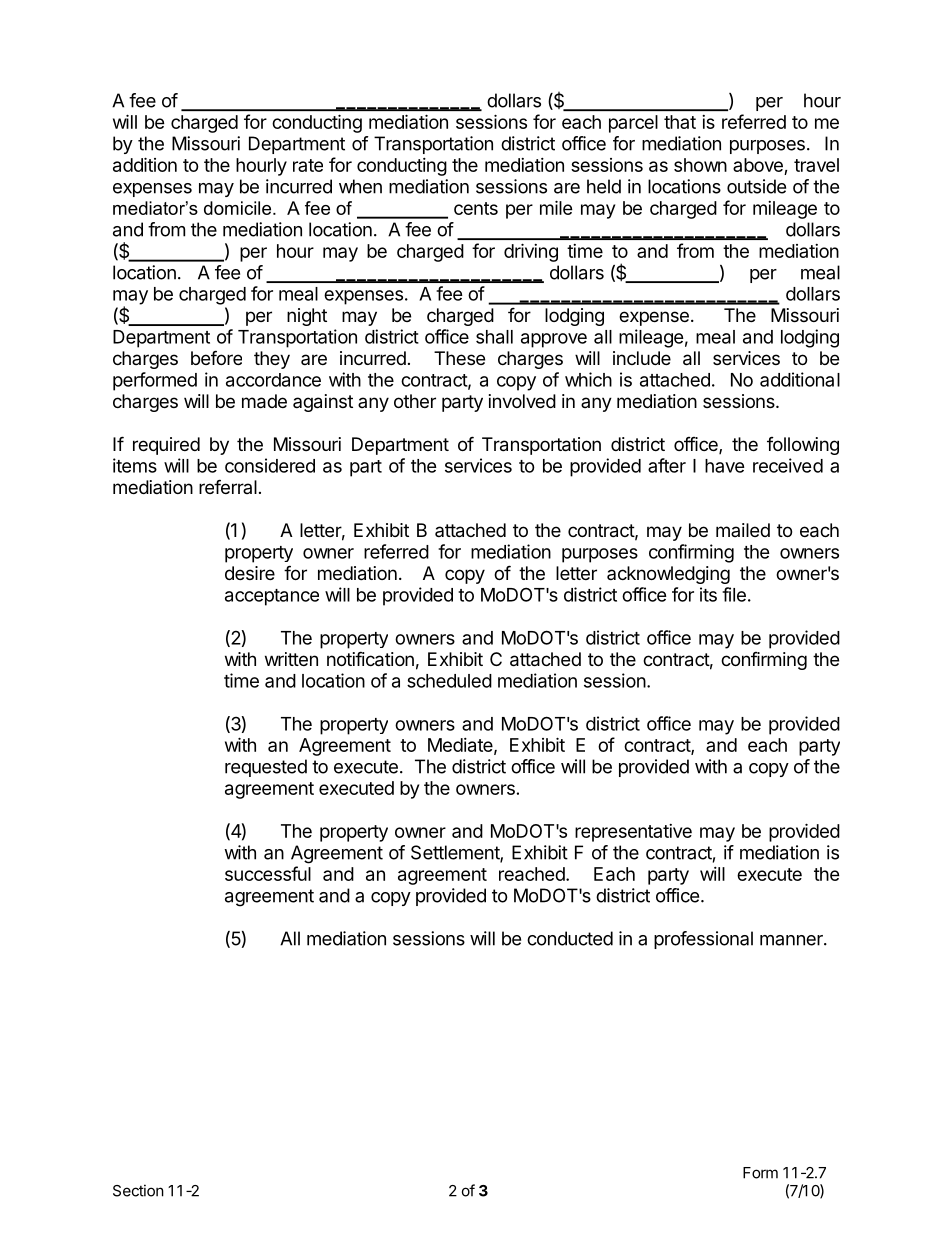 This screenshot has height=1233, width=952. Describe the element at coordinates (239, 208) in the screenshot. I see `domicile` at that location.
